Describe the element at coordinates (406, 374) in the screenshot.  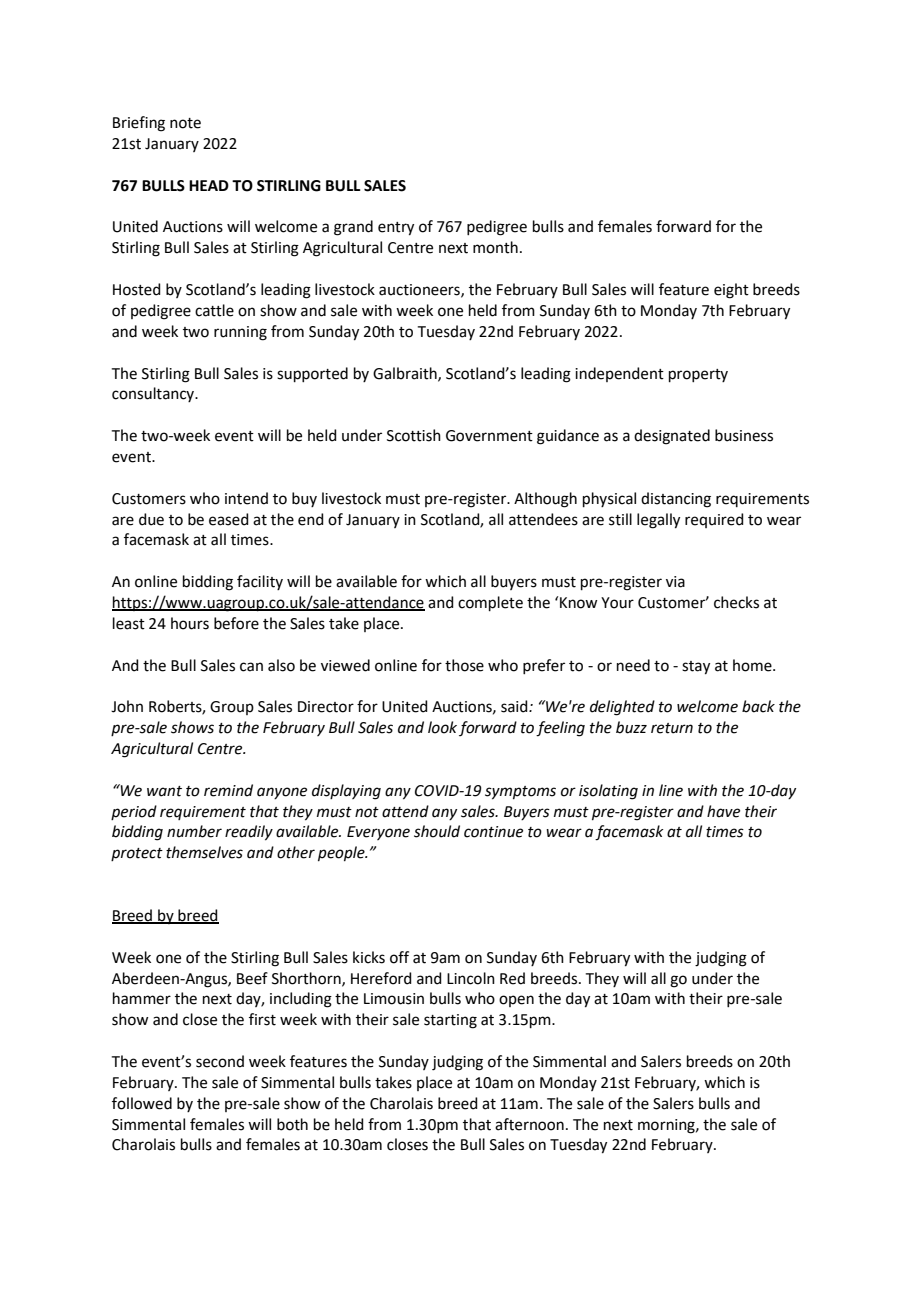
I see `Galbraith` at that location.
